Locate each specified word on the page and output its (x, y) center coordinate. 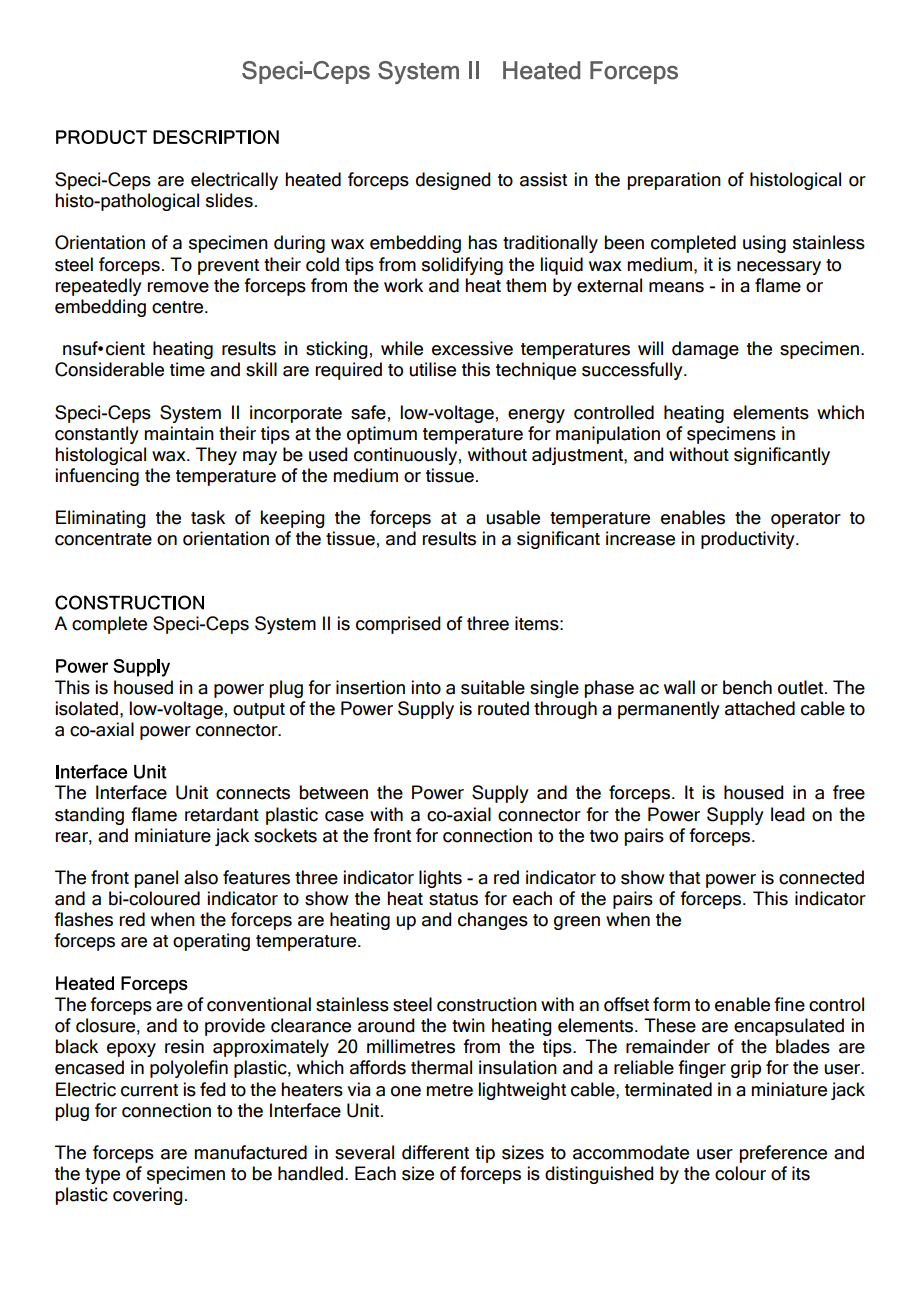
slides (229, 200)
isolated (87, 708)
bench (747, 687)
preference (783, 1154)
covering (148, 1196)
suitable (493, 687)
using (764, 244)
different (435, 1152)
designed (453, 181)
